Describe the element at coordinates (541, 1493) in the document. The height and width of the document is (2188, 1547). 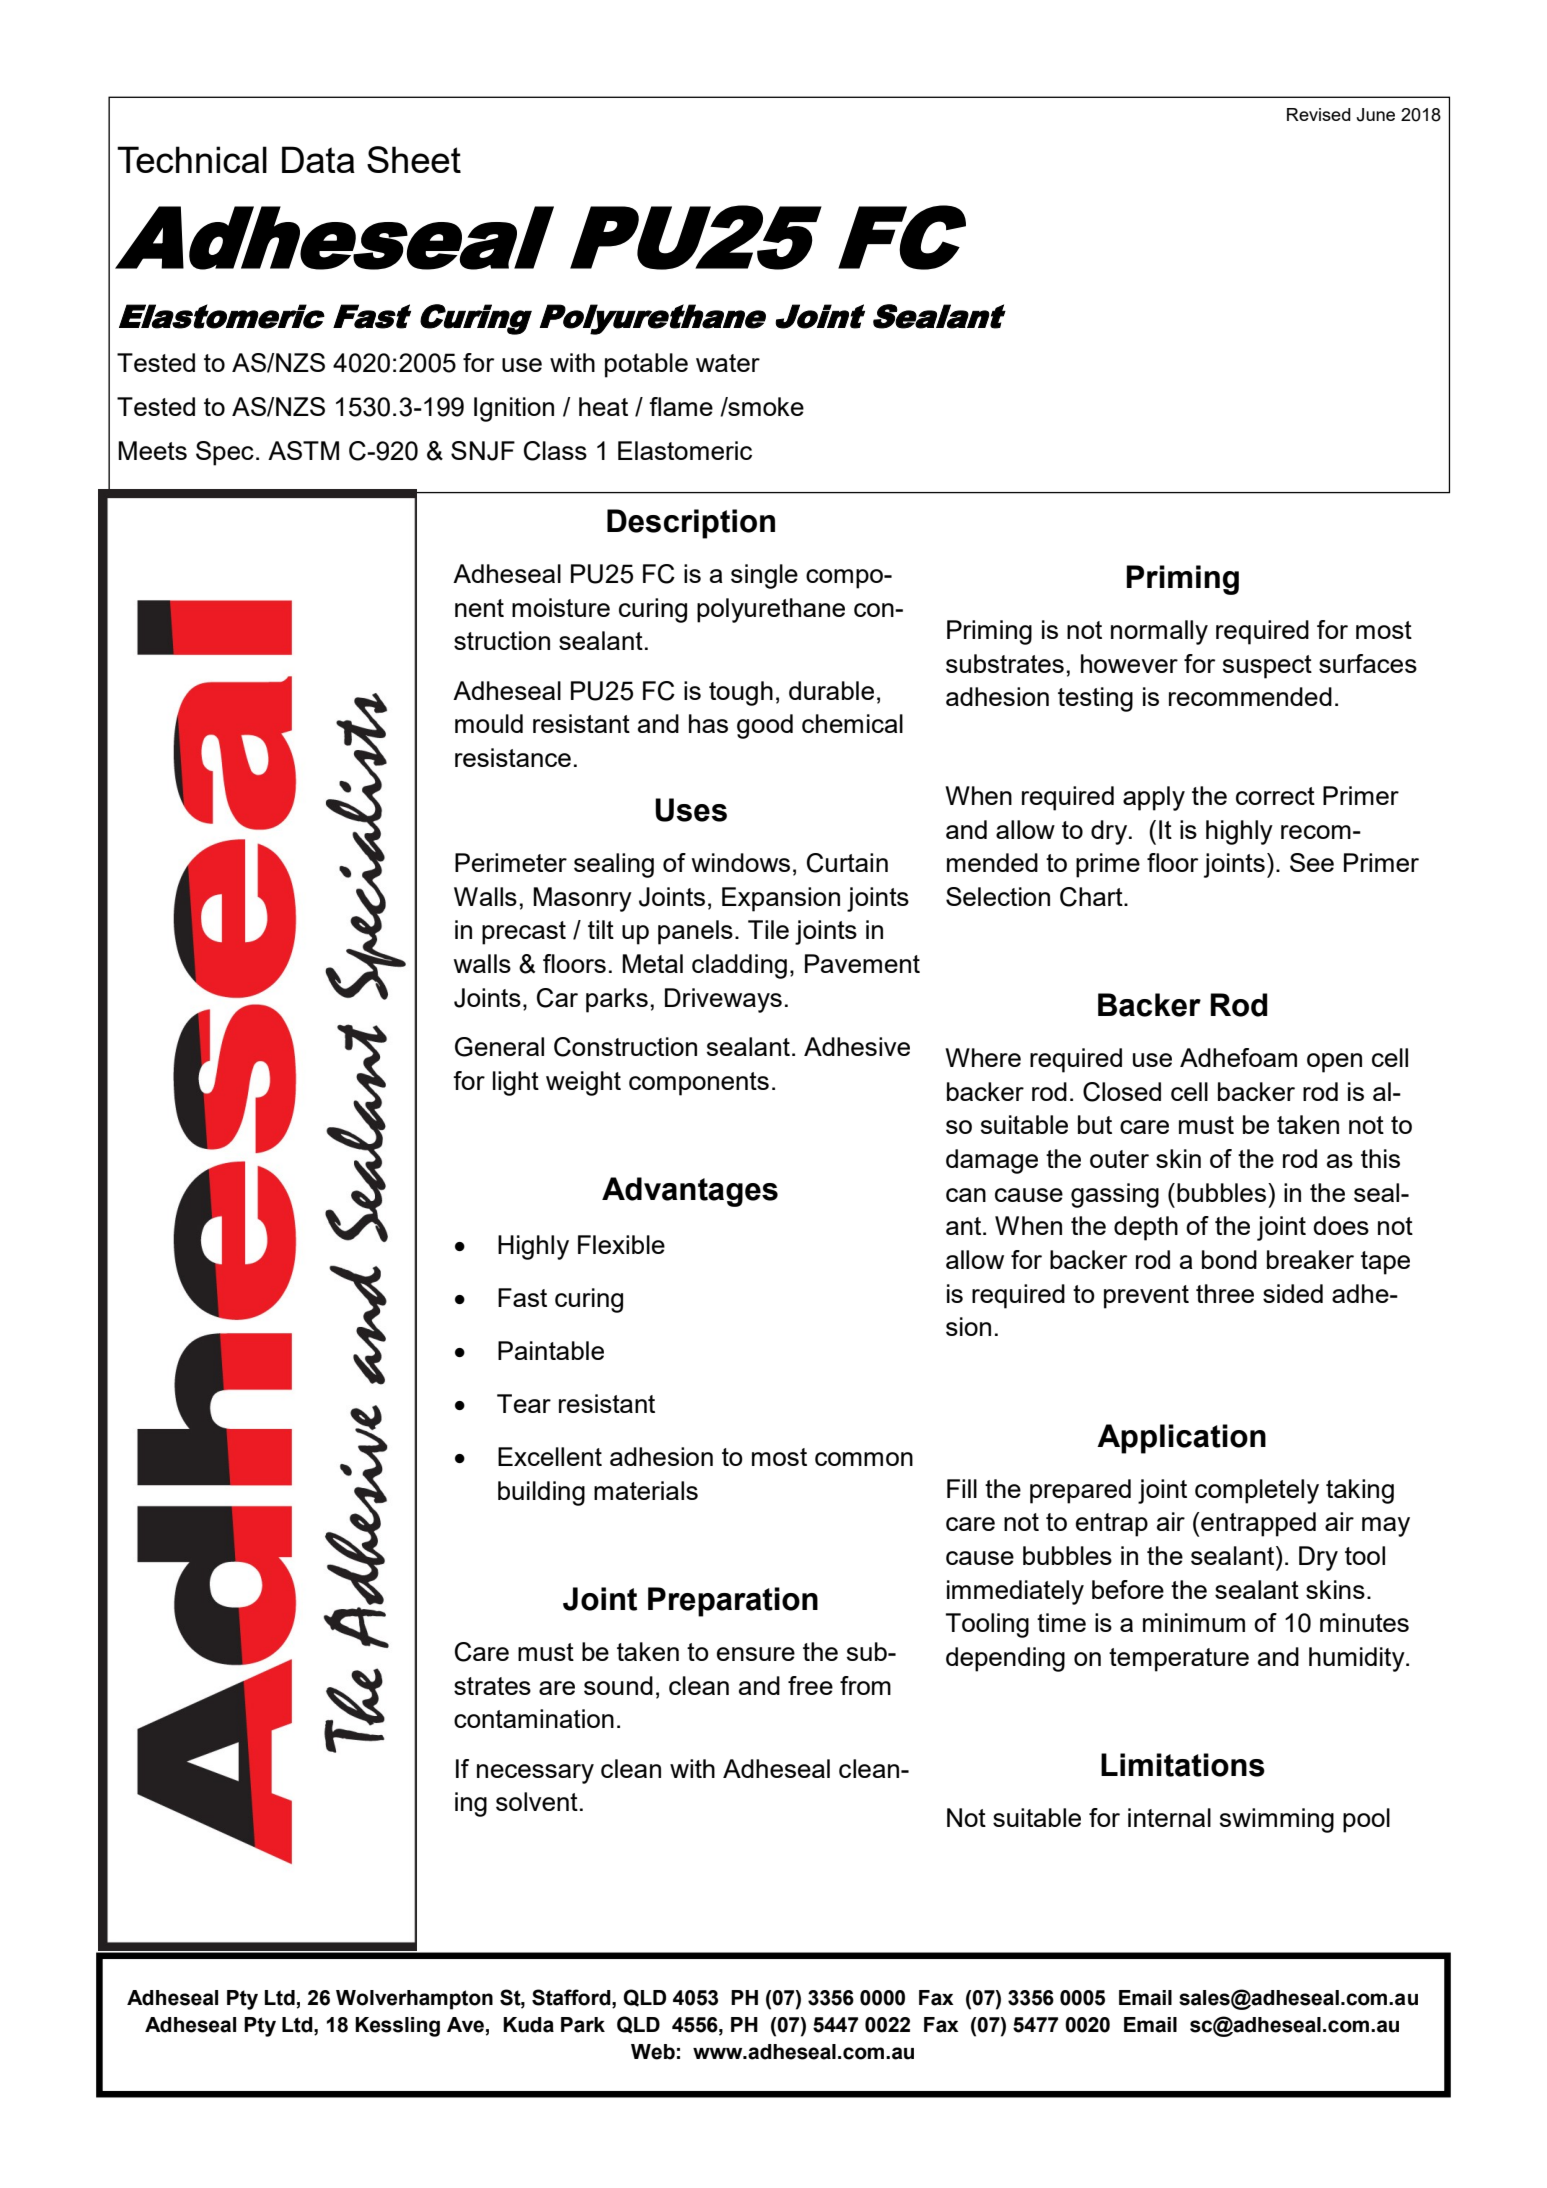
I see `building` at that location.
